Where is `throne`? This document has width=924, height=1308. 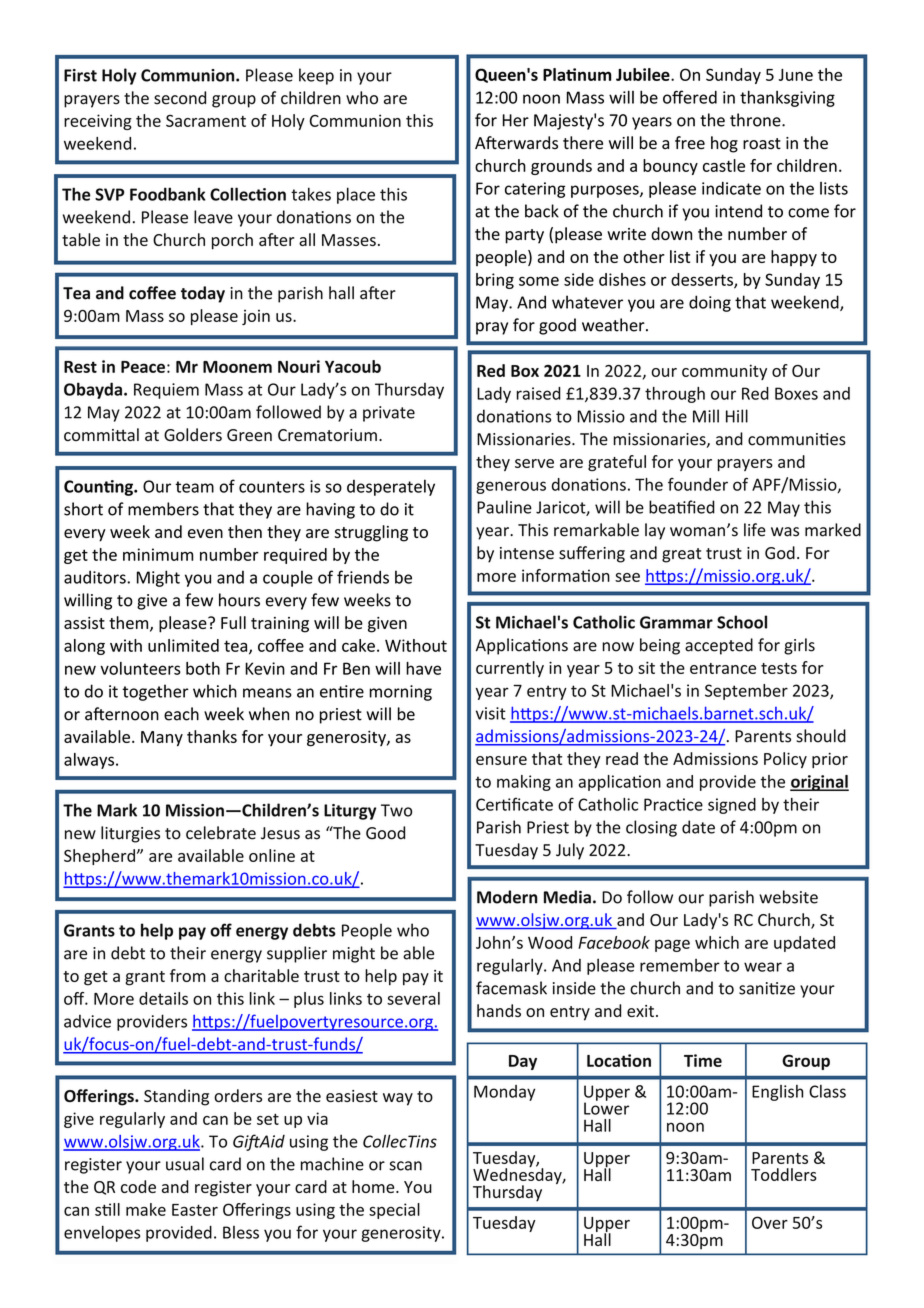 throne is located at coordinates (756, 120).
